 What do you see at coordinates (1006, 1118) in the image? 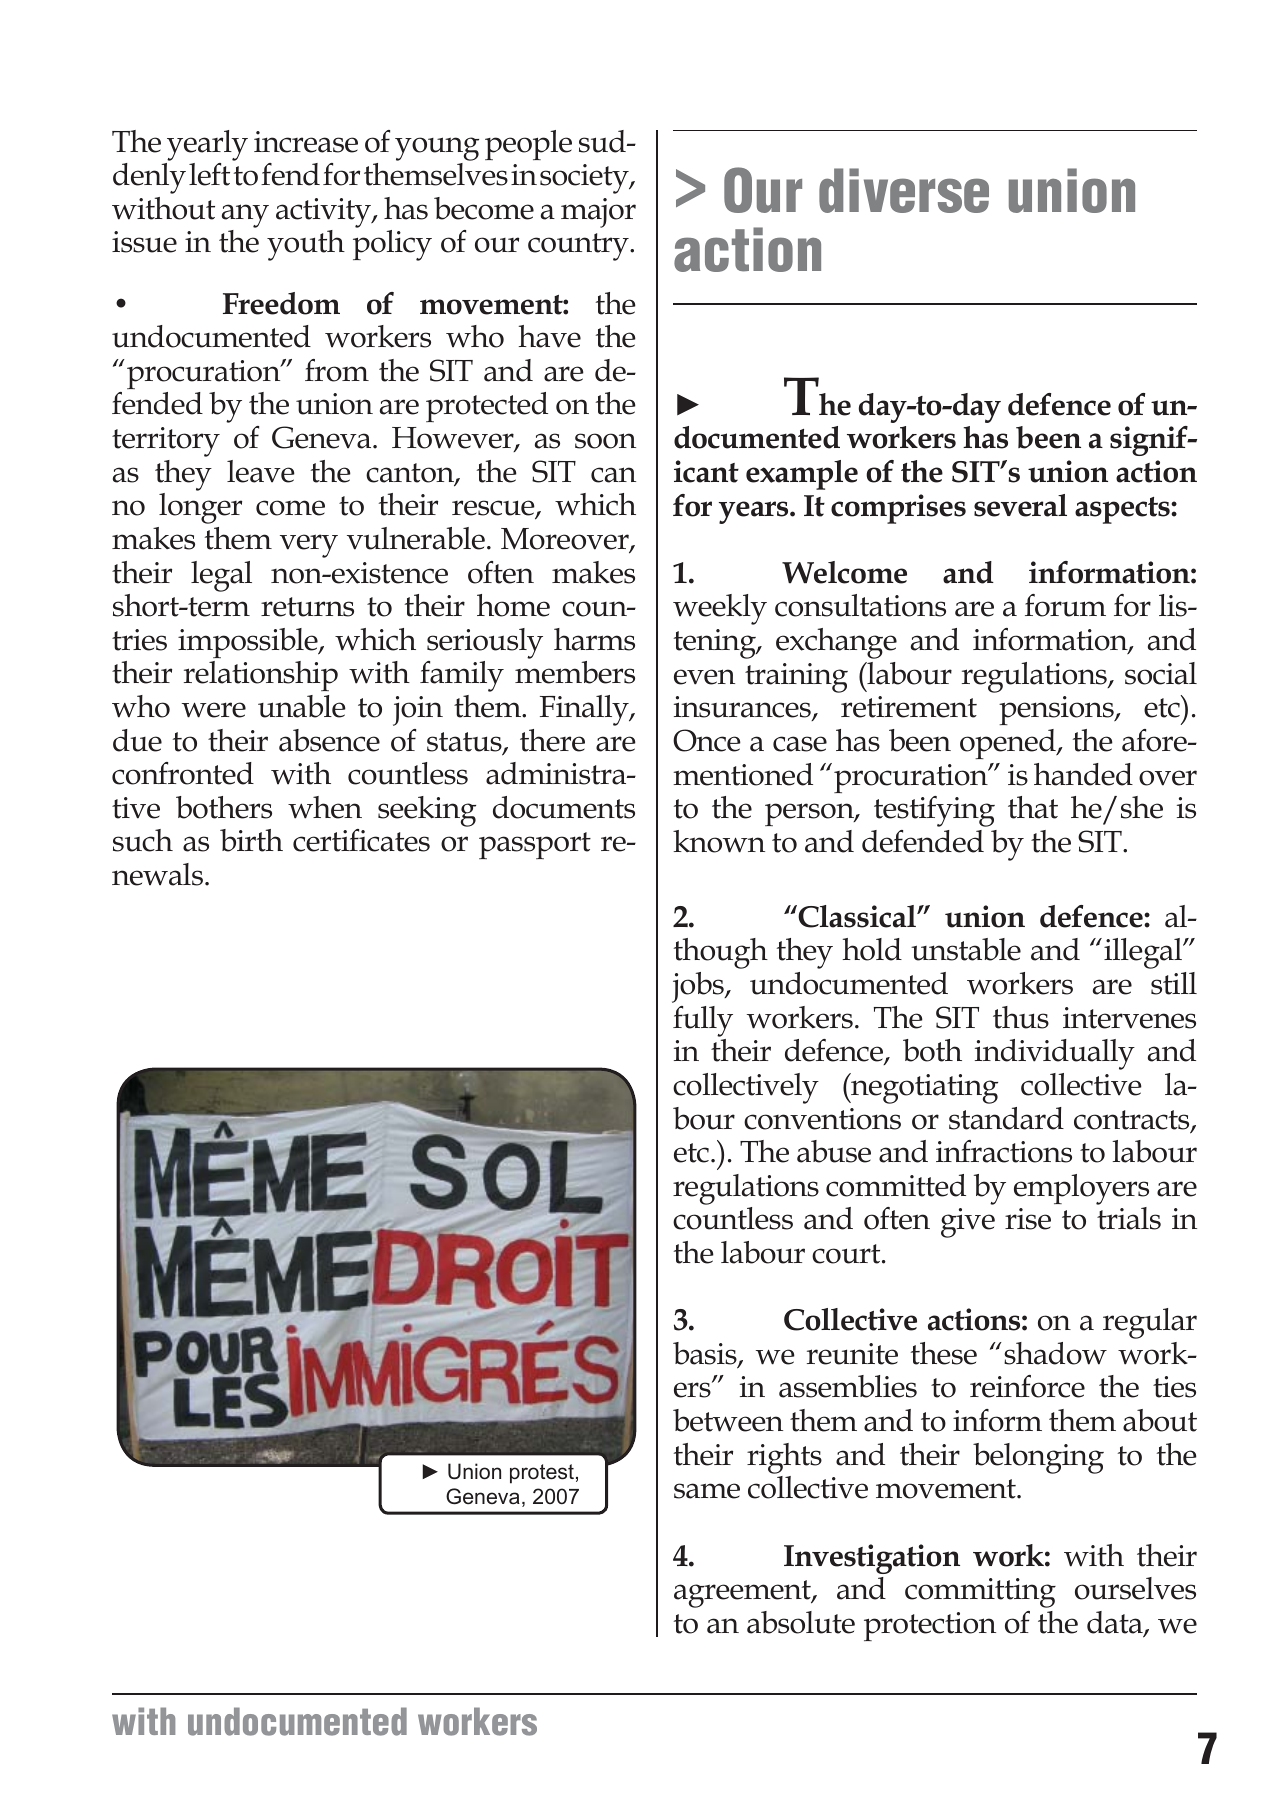
I see `standard` at bounding box center [1006, 1118].
